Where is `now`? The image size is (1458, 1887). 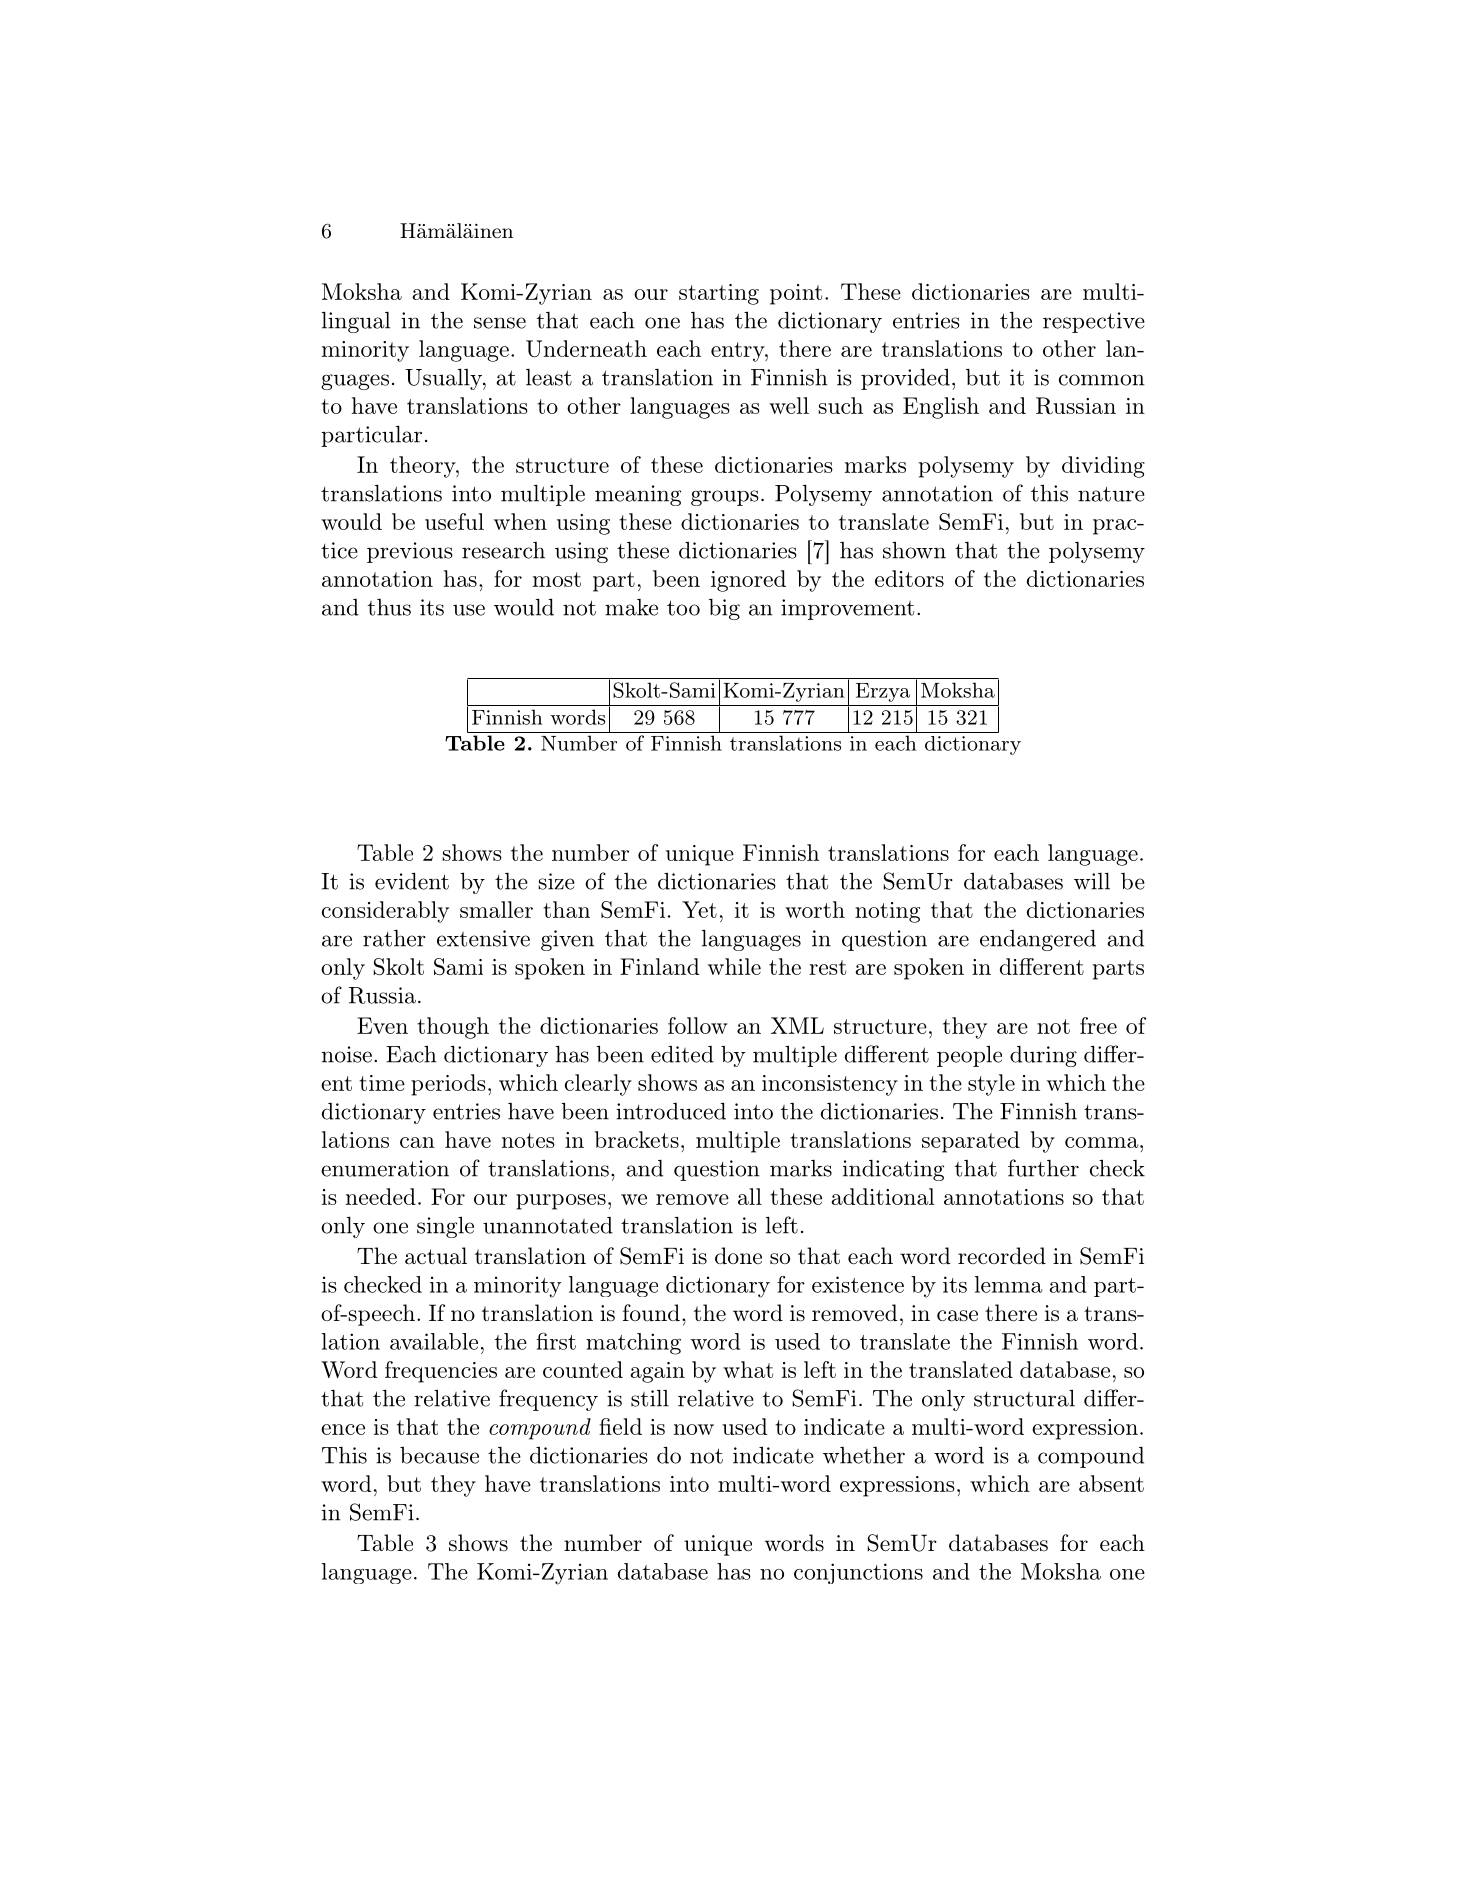 now is located at coordinates (694, 1429).
